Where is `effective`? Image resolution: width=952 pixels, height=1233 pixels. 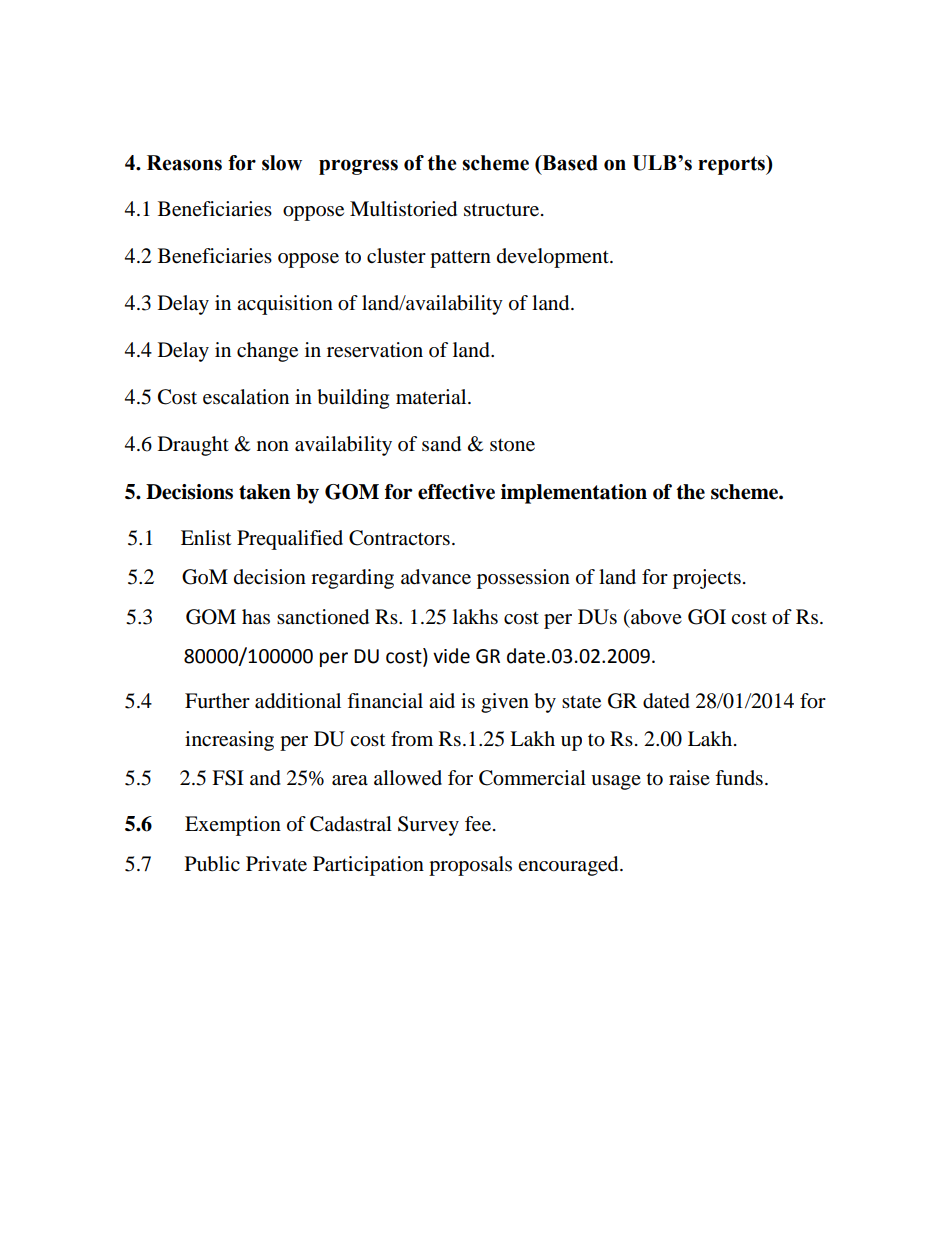 effective is located at coordinates (456, 492).
